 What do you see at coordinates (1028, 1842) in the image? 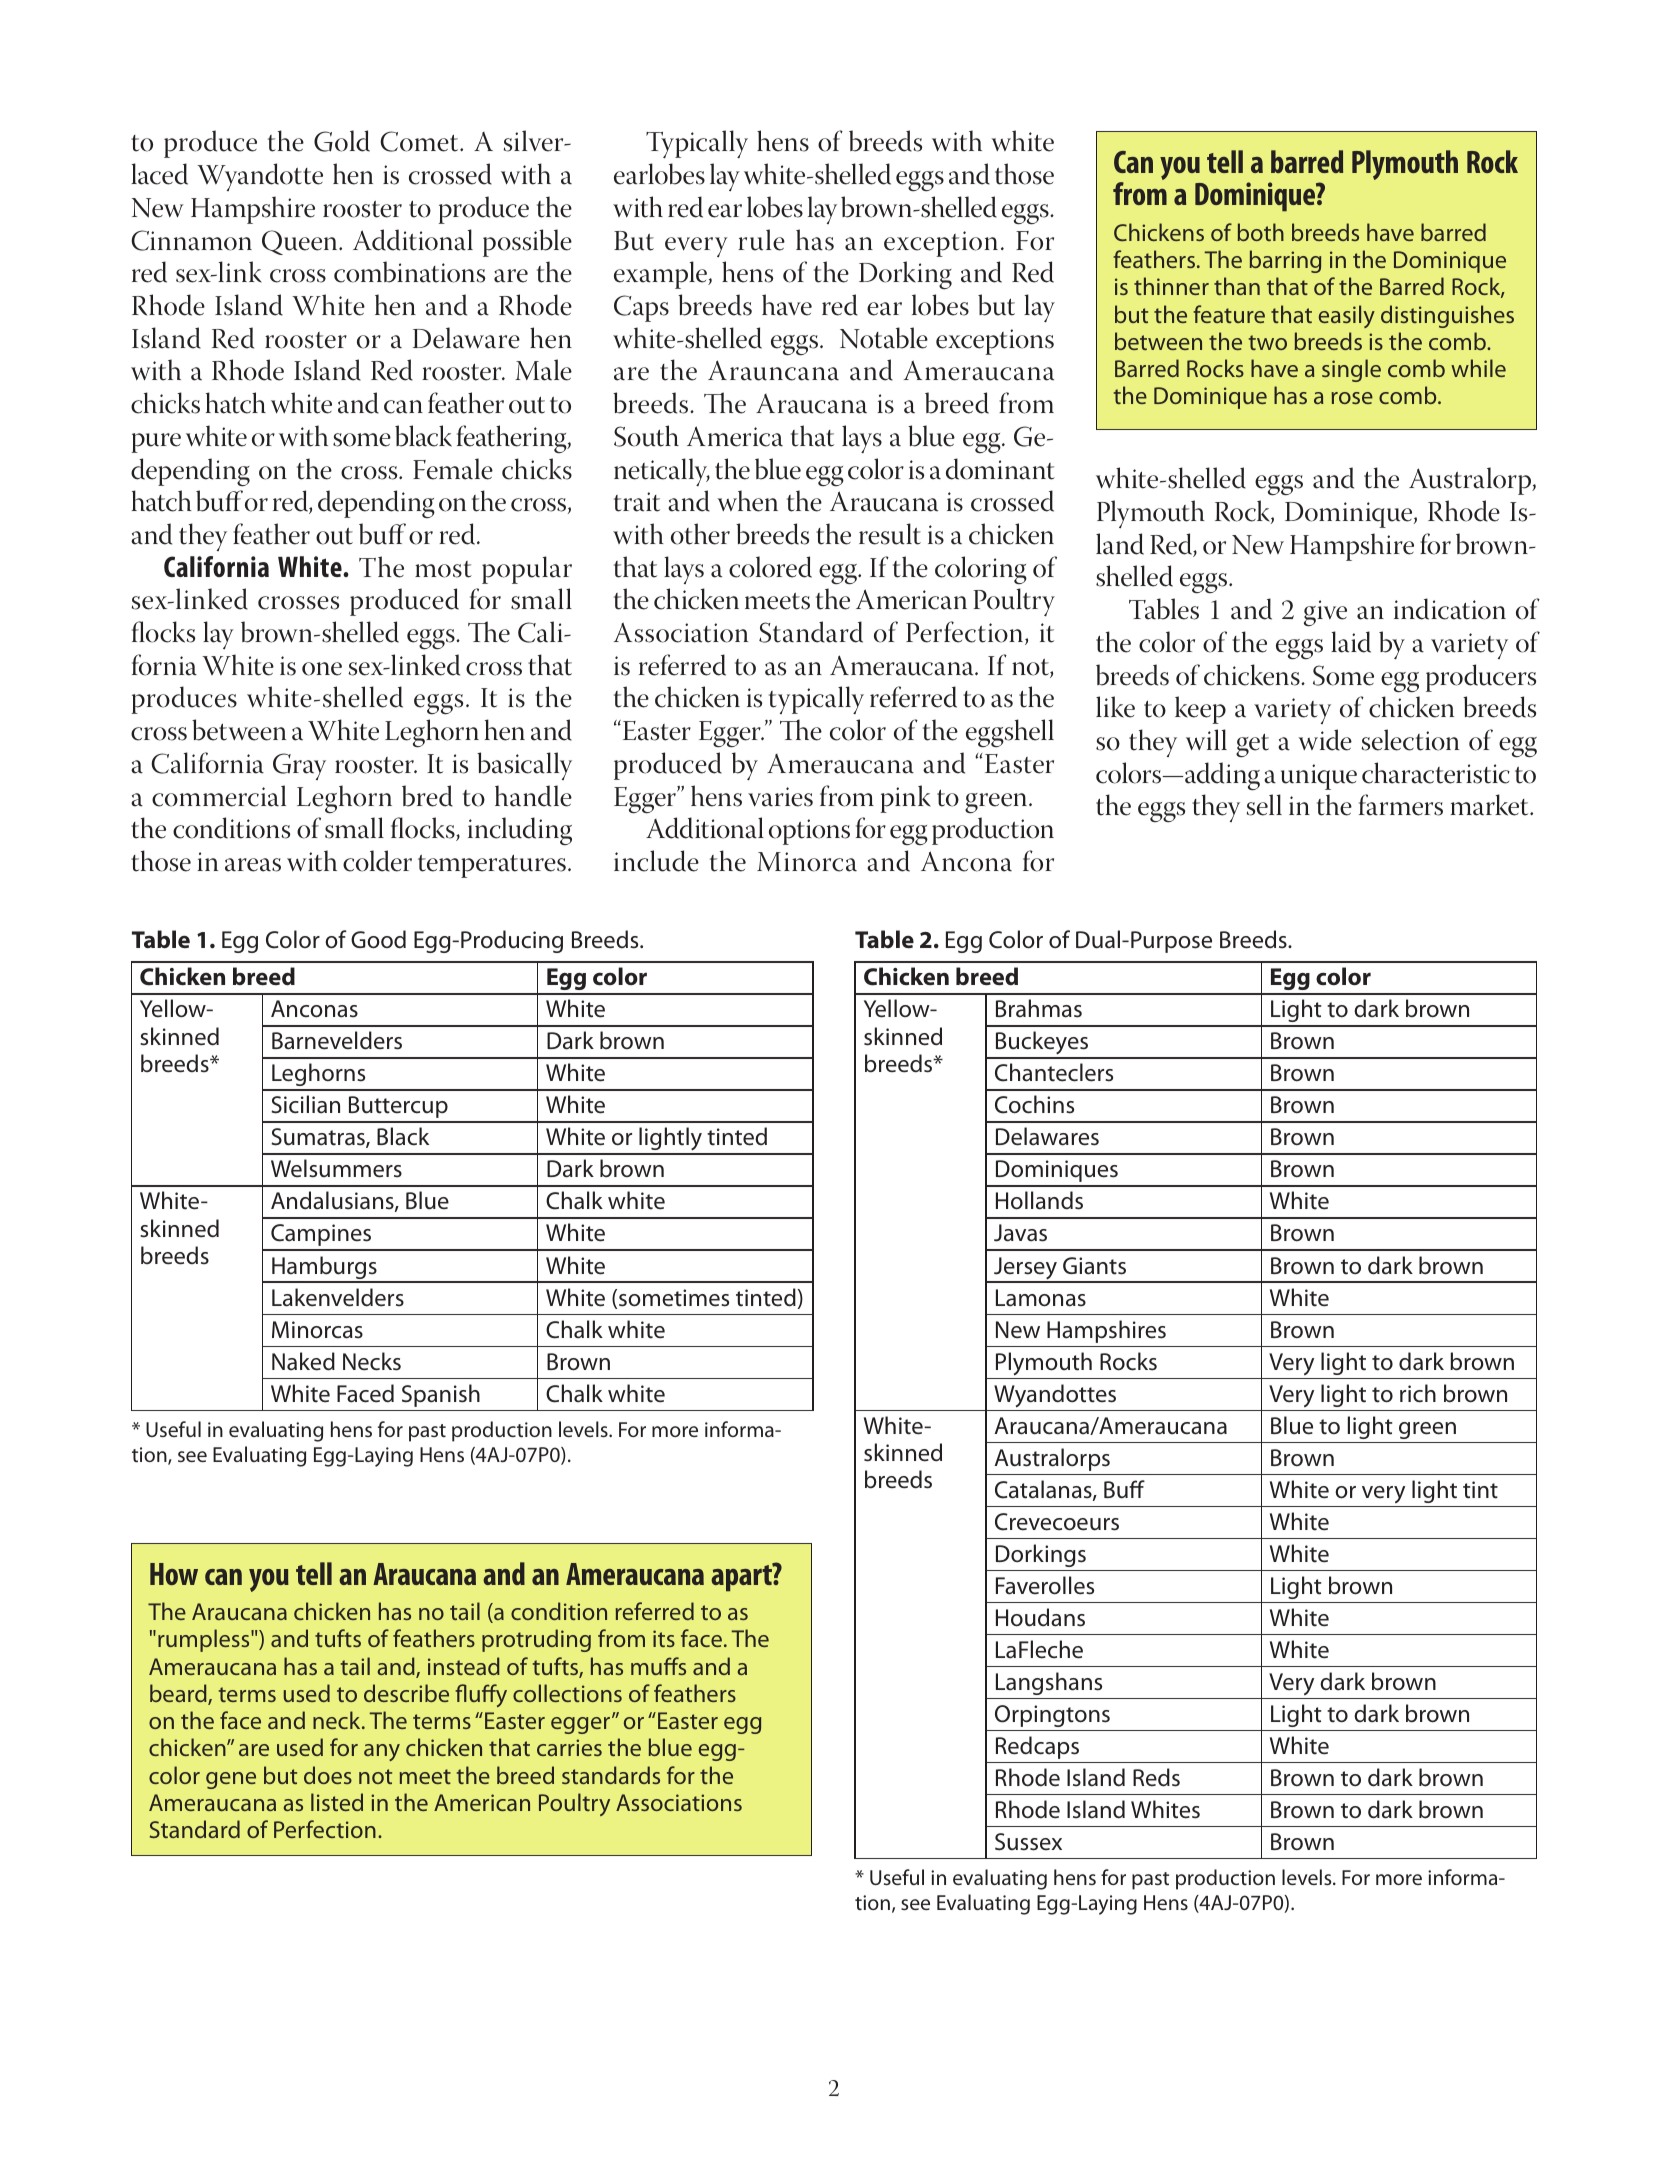
I see `Sussex` at bounding box center [1028, 1842].
